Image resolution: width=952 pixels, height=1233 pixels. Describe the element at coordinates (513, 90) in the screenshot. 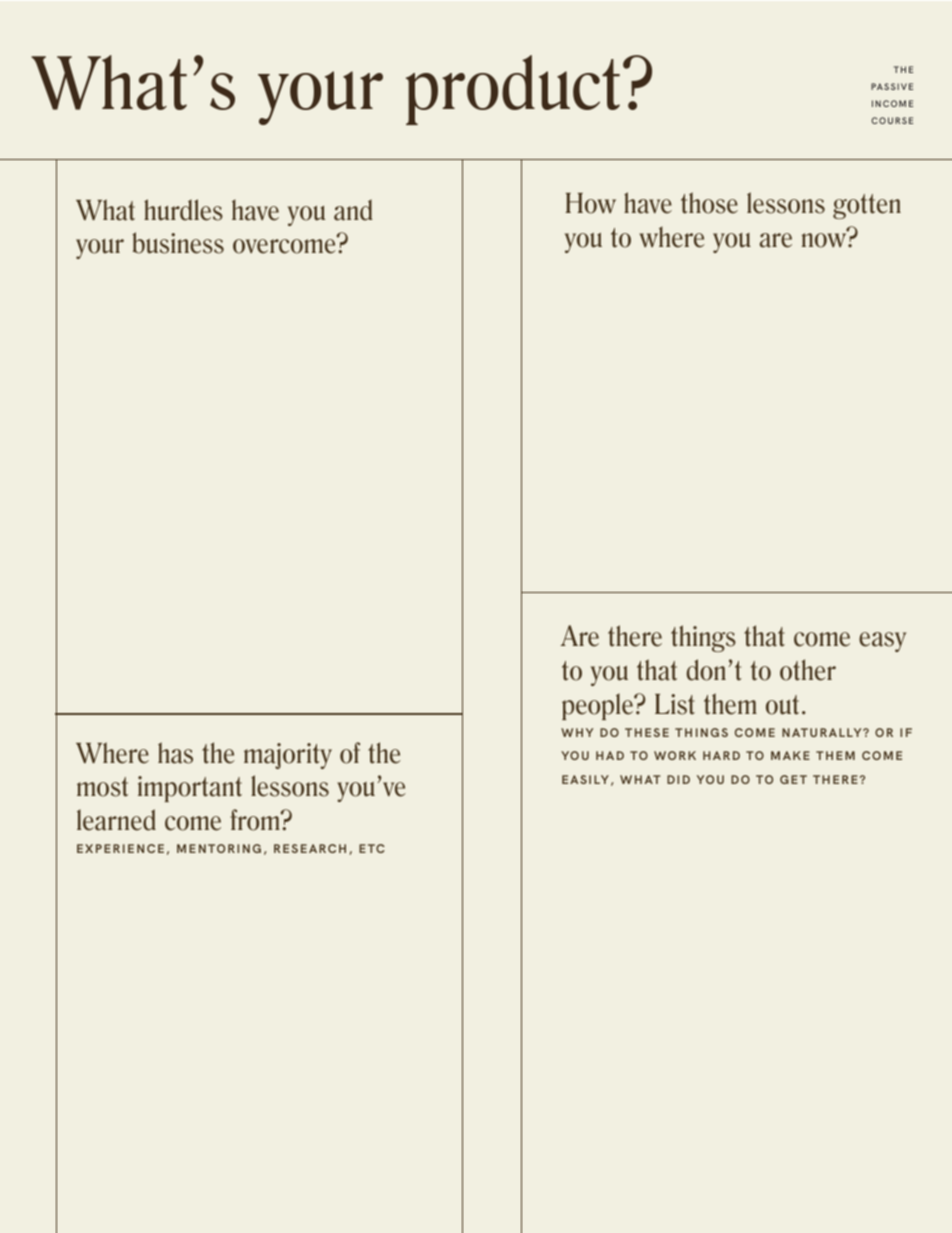

I see `product` at that location.
